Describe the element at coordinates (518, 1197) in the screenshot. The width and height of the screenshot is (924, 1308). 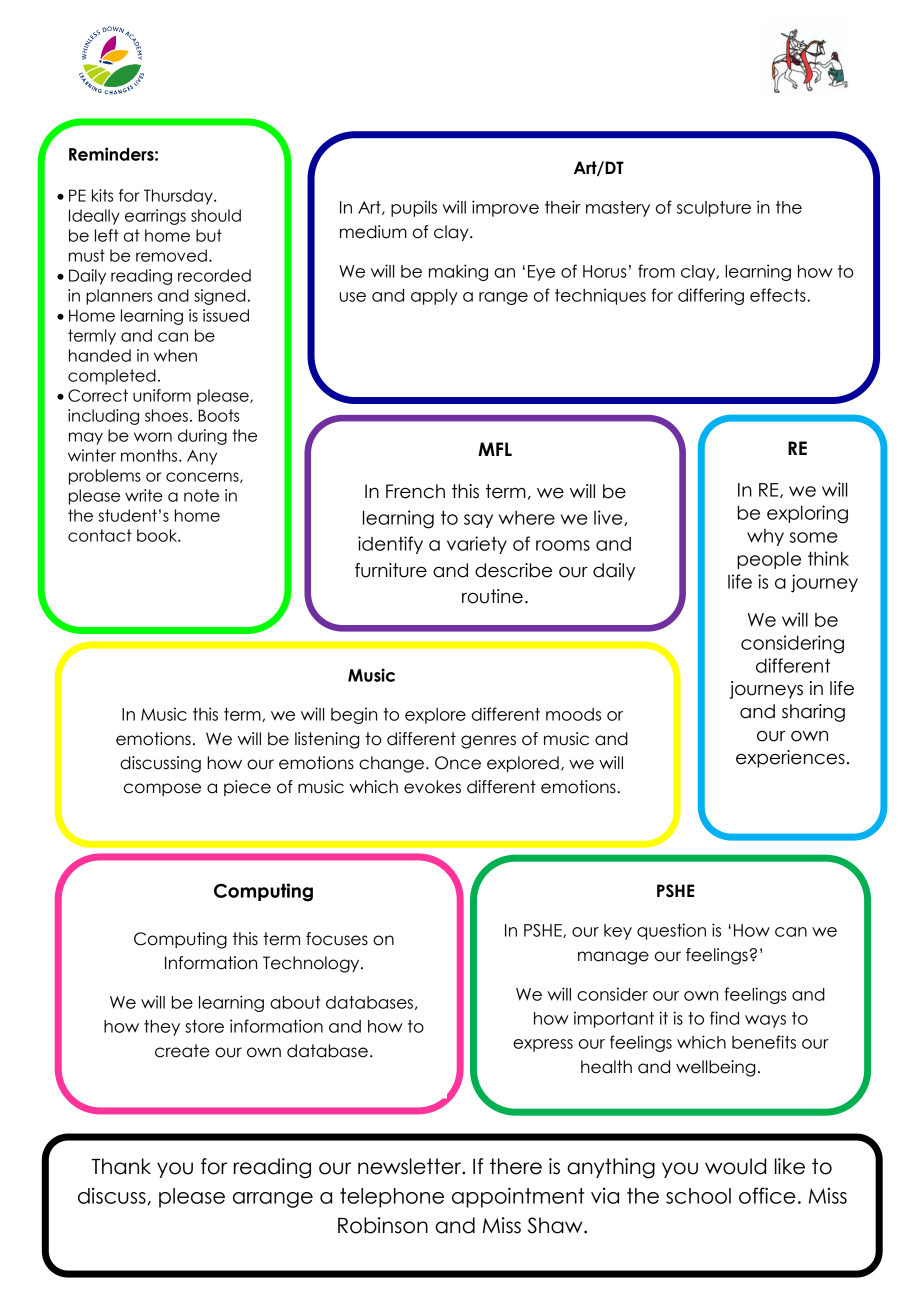
I see `appointment` at that location.
